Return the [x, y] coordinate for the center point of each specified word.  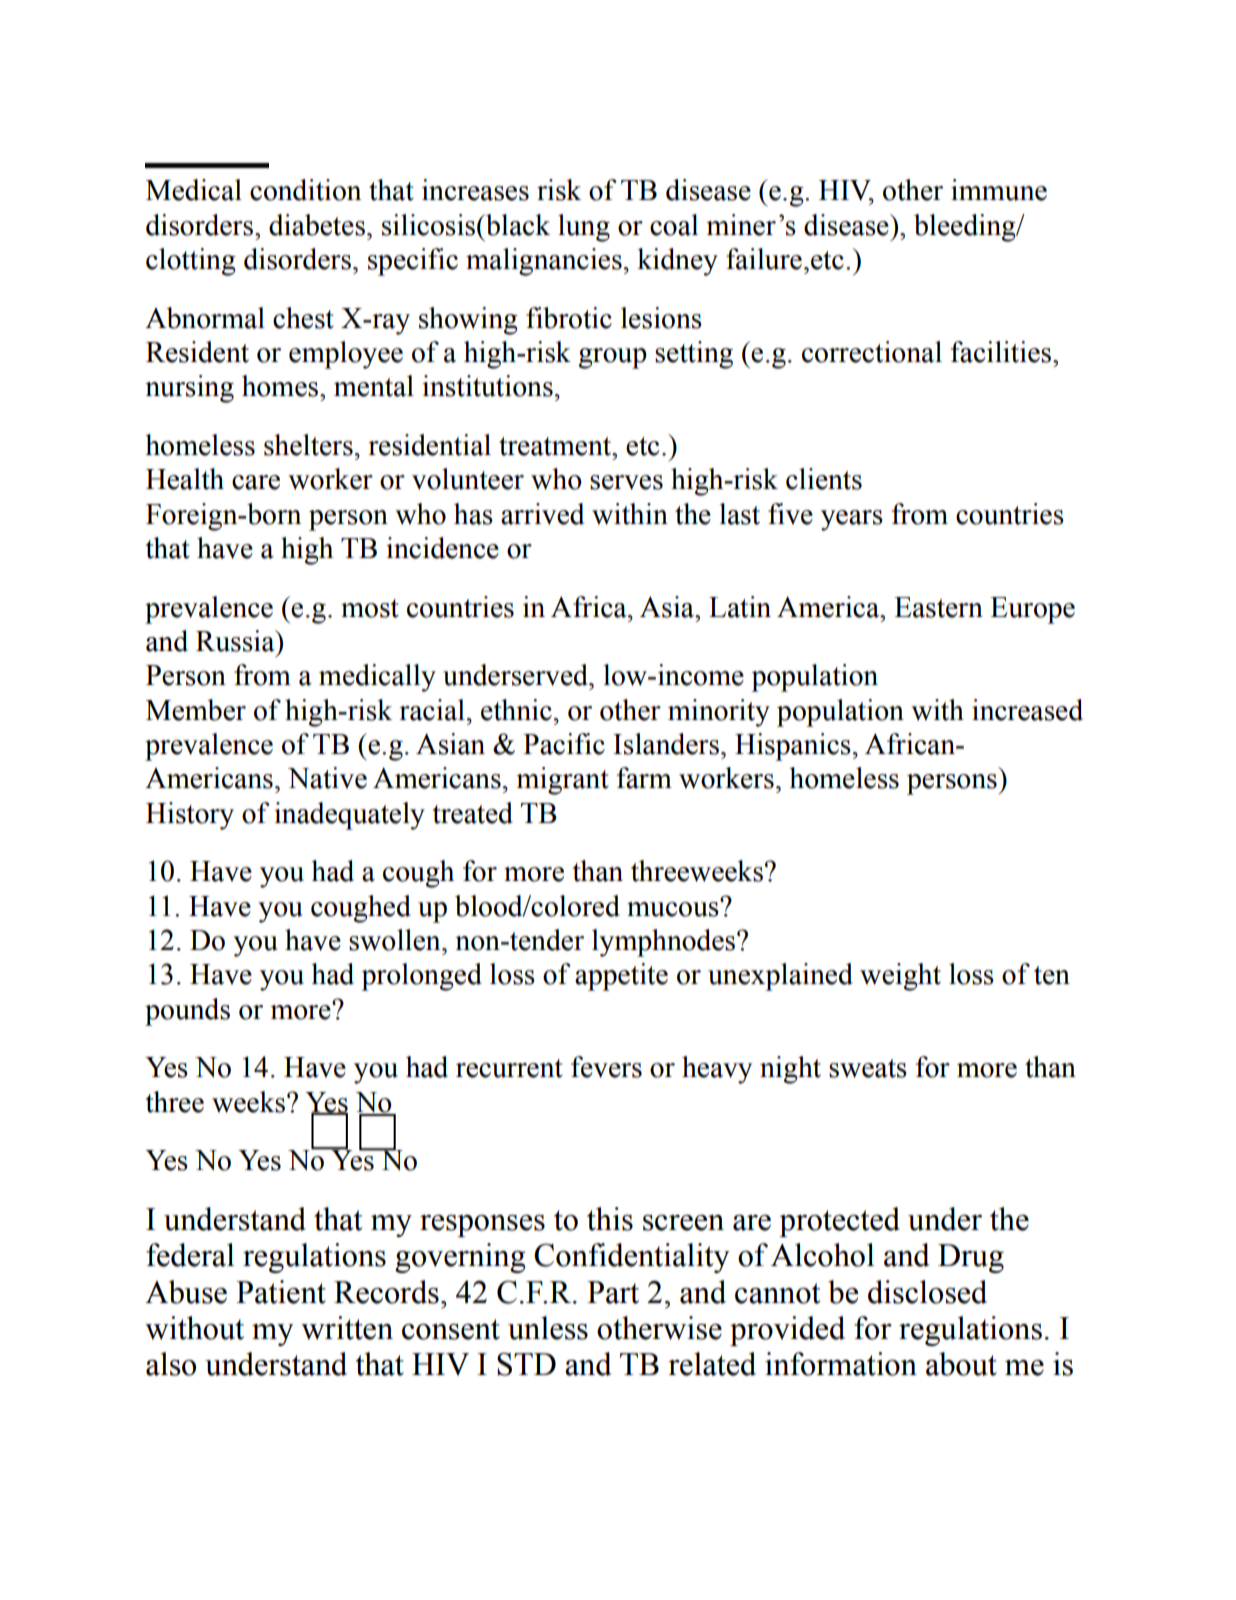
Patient [281, 1292]
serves [626, 482]
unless [548, 1328]
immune [999, 190]
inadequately [349, 816]
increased [1027, 710]
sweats [868, 1068]
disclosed [927, 1292]
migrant [562, 781]
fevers [606, 1067]
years [852, 520]
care [256, 482]
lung [584, 228]
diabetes [317, 225]
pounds [187, 1012]
